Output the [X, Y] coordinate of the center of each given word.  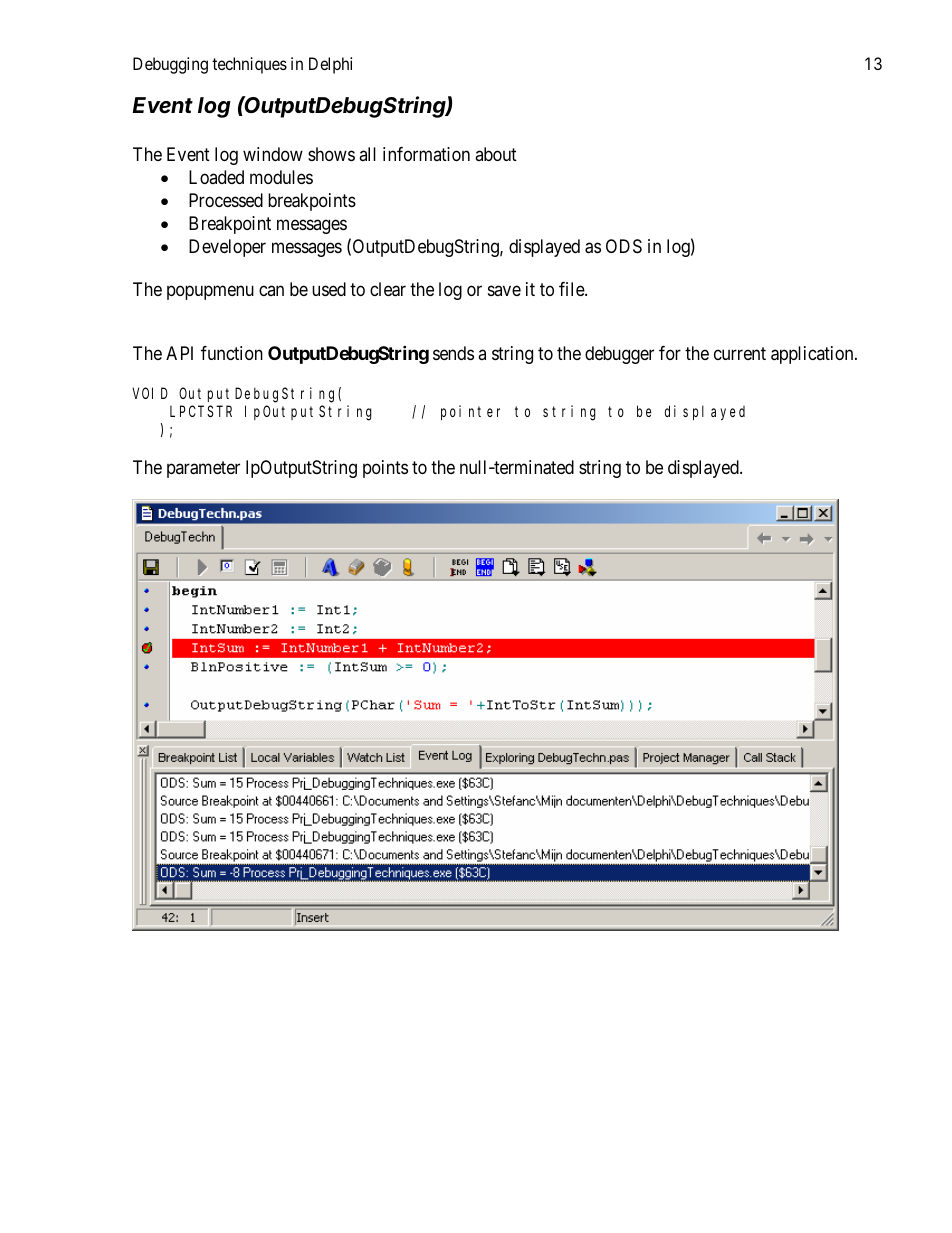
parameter [203, 469]
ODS [624, 246]
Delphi [330, 65]
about [496, 154]
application [813, 355]
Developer [227, 248]
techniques [249, 65]
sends [453, 353]
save [504, 290]
